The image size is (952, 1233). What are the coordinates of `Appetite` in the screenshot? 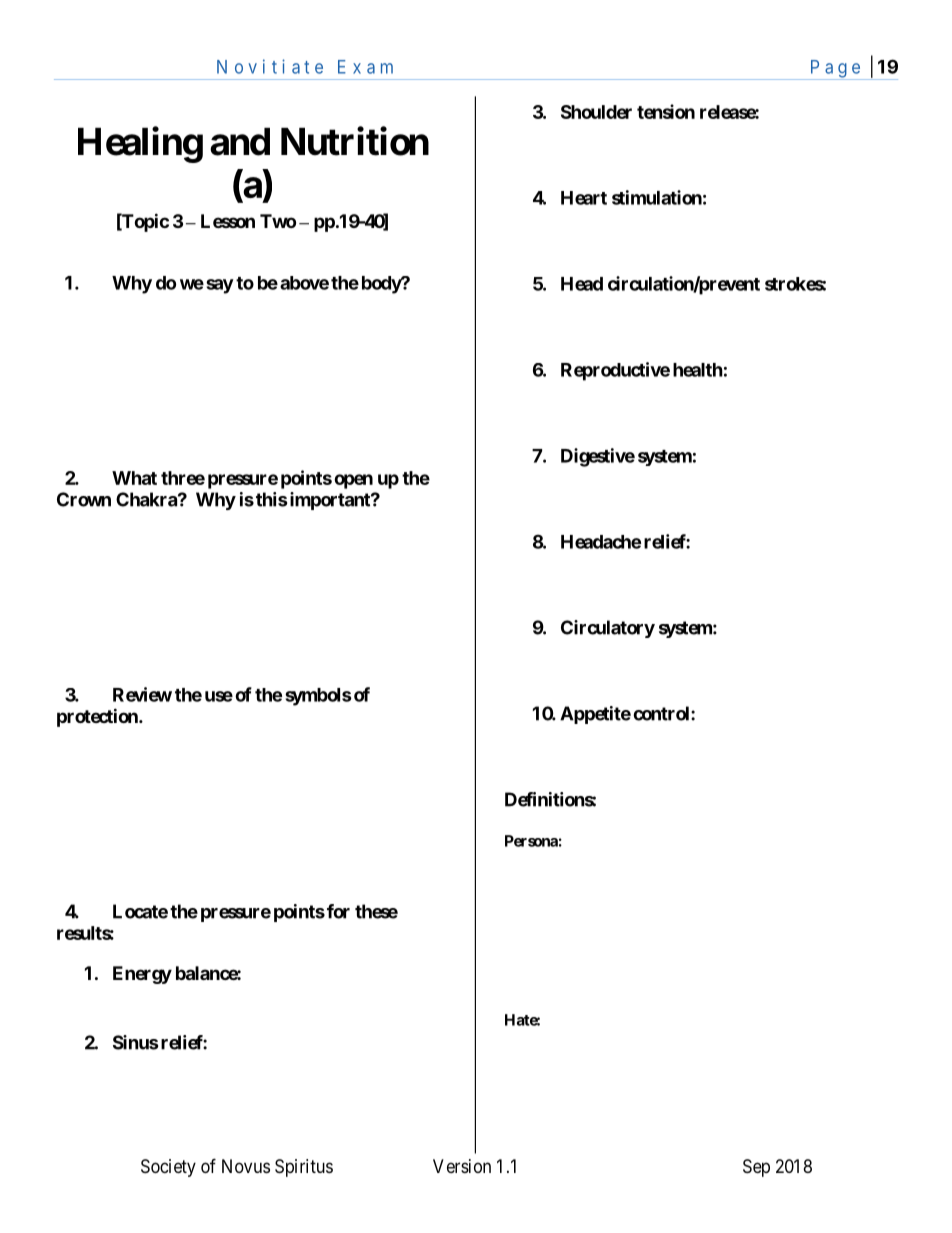 It's located at (595, 715).
